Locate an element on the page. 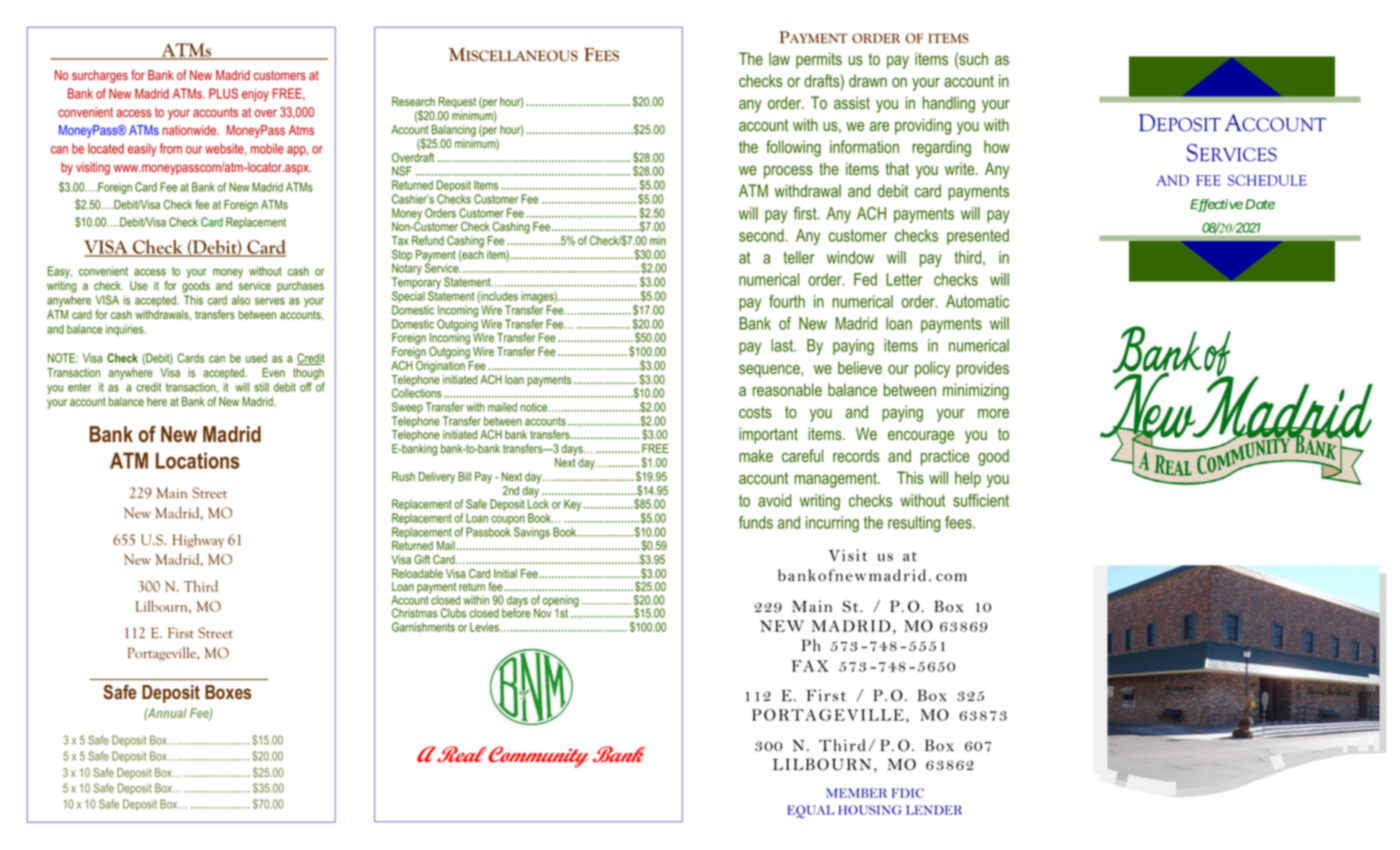  PLUS is located at coordinates (223, 93).
